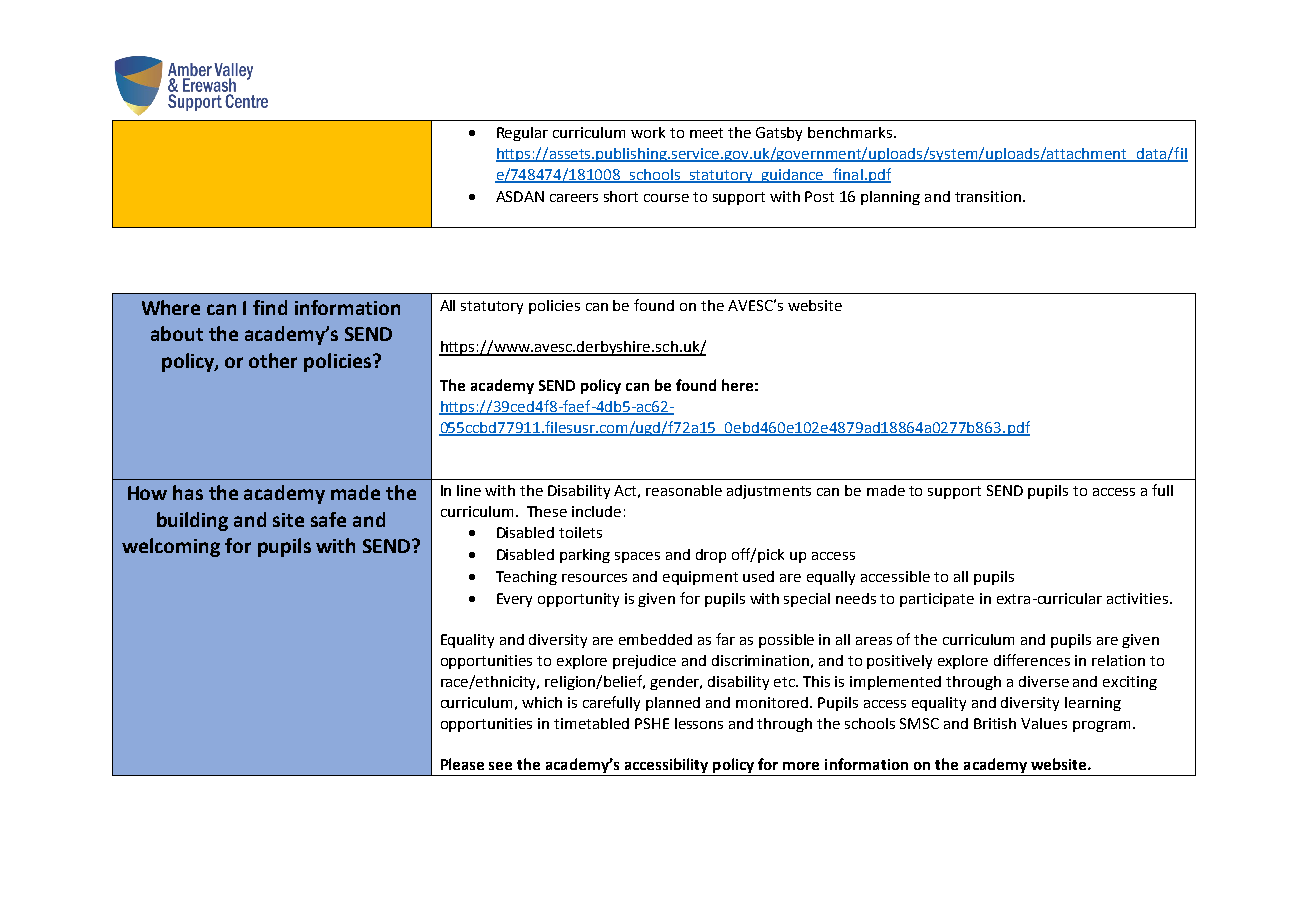 This screenshot has width=1308, height=924. Describe the element at coordinates (637, 557) in the screenshot. I see `spaces` at that location.
